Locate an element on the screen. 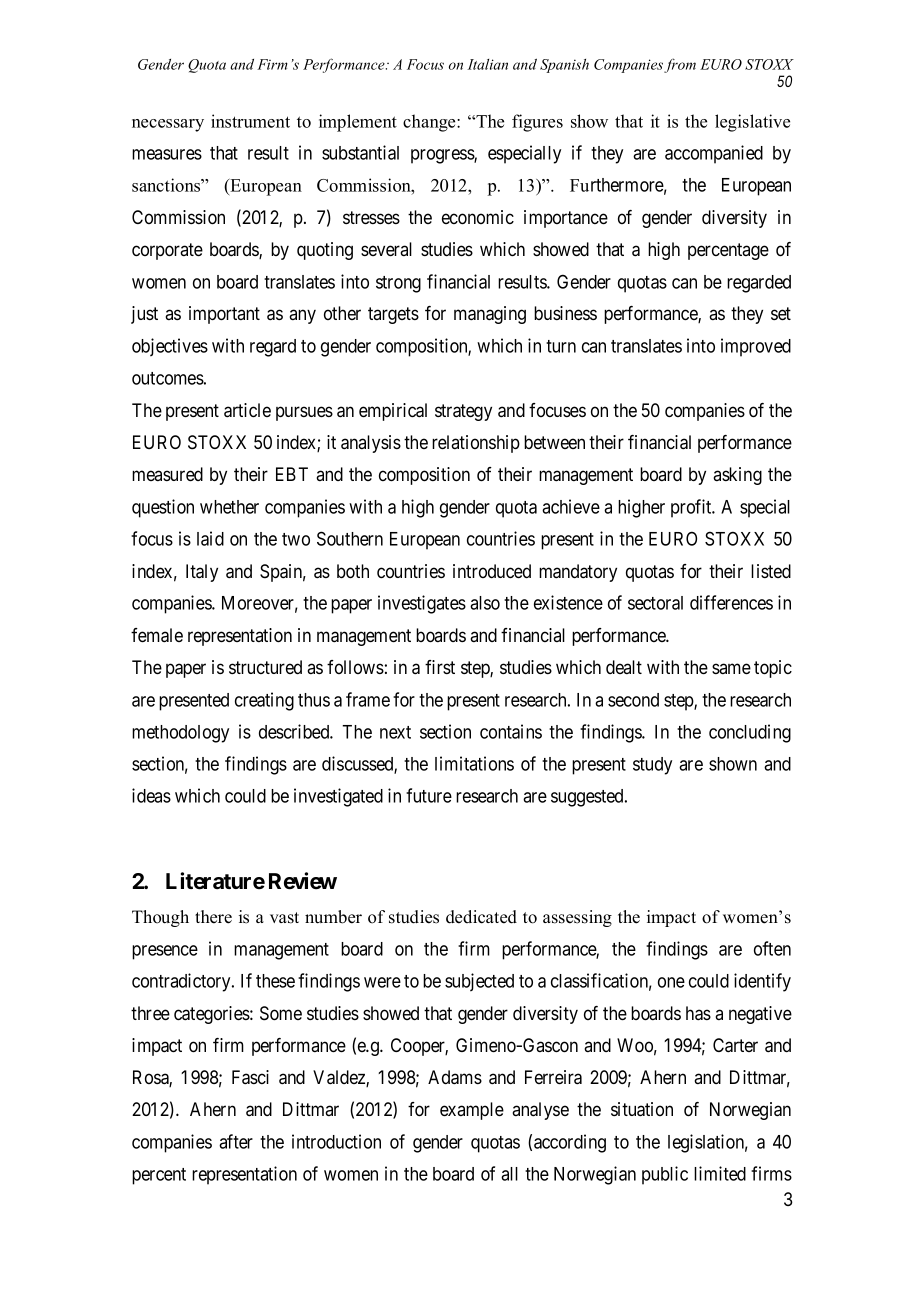 This screenshot has width=924, height=1308. differences is located at coordinates (731, 602).
